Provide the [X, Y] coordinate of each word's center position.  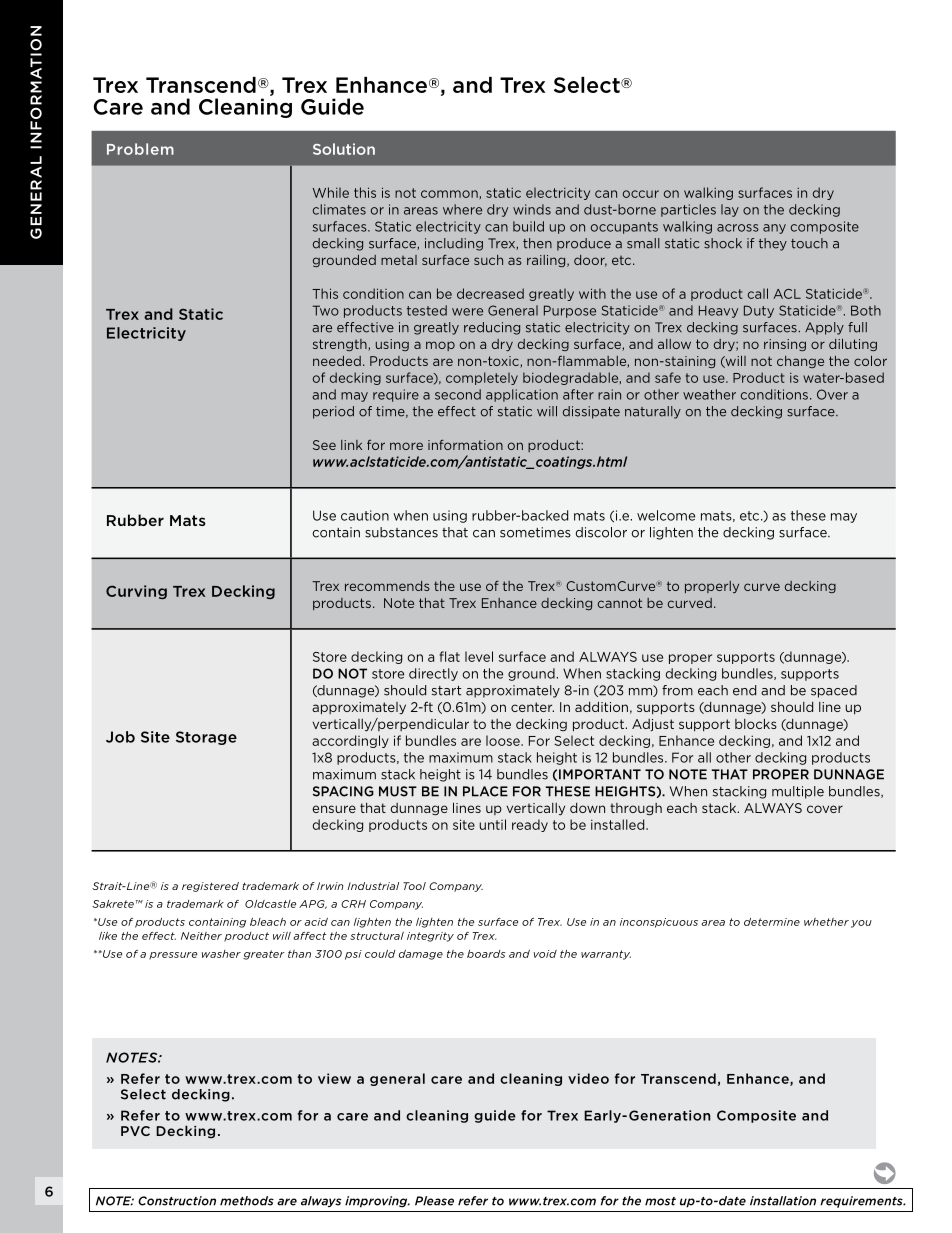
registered [210, 887]
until [492, 824]
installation [783, 1201]
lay [730, 210]
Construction [177, 1201]
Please [434, 1201]
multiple [798, 792]
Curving [136, 592]
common [449, 194]
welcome [666, 515]
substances [401, 532]
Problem [140, 149]
